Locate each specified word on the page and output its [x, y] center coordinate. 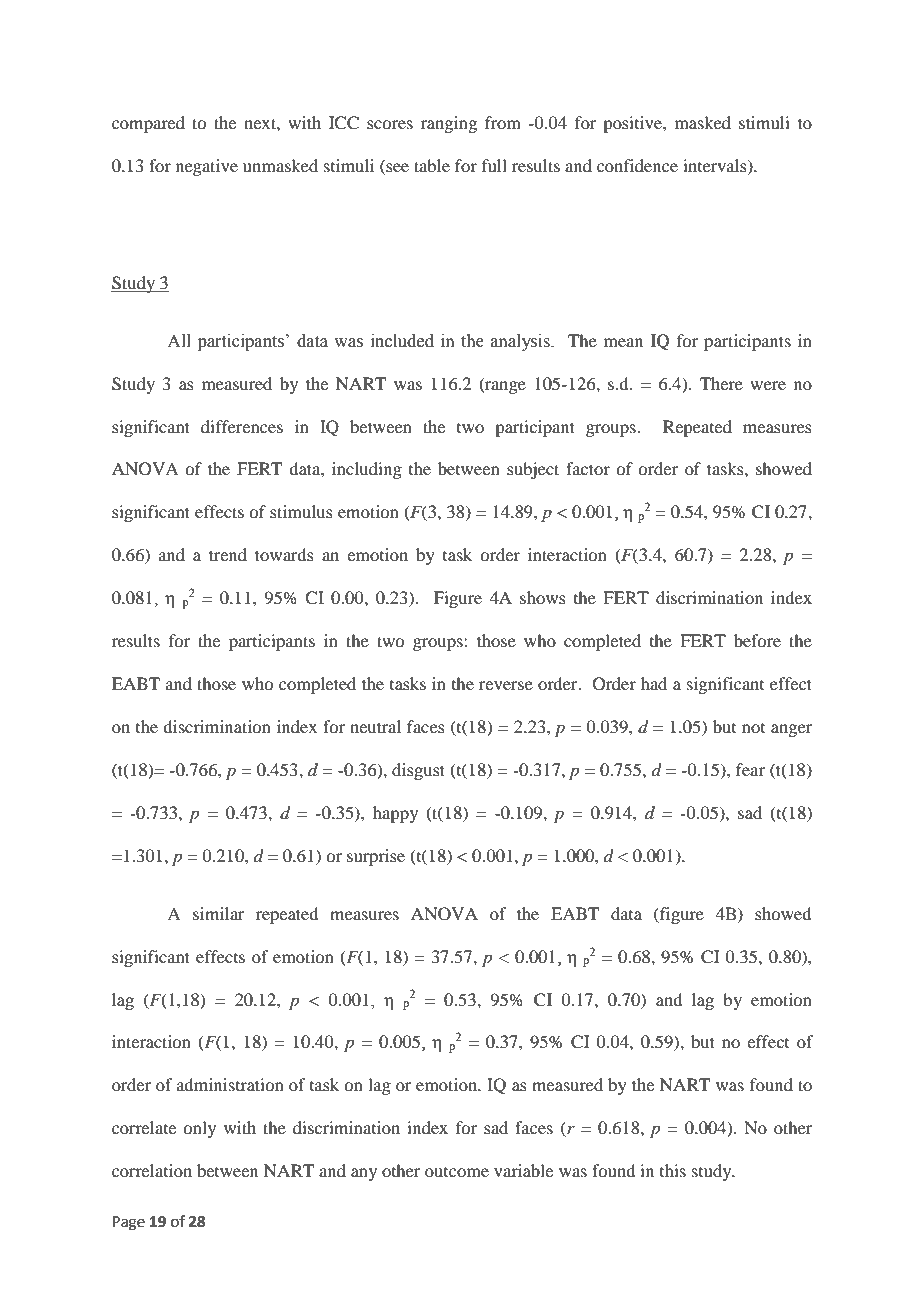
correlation [152, 1170]
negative [207, 167]
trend [228, 554]
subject [533, 470]
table [432, 165]
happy [395, 814]
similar [219, 913]
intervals [716, 166]
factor [588, 468]
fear [750, 769]
